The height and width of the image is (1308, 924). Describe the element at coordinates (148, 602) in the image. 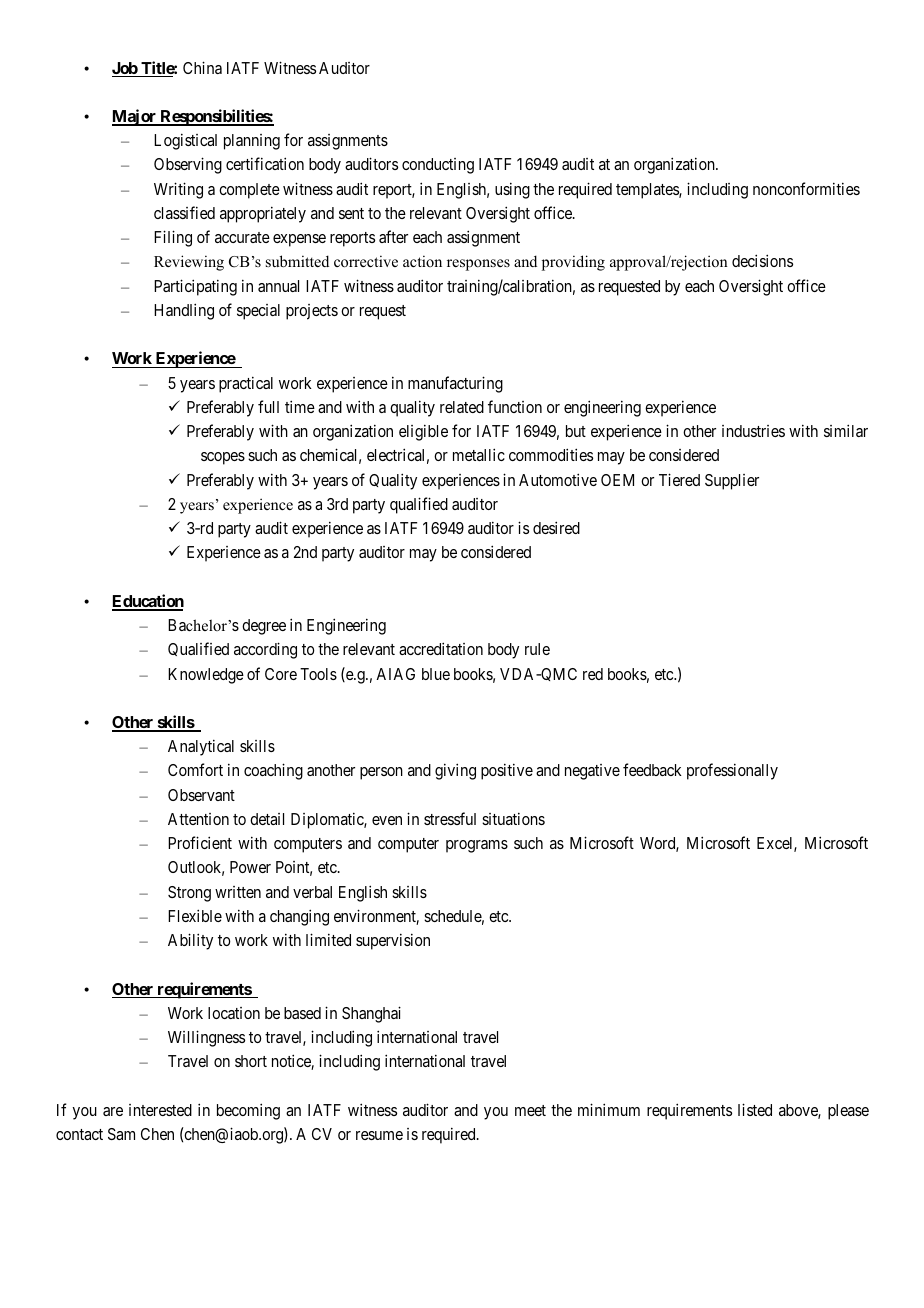

I see `Education` at that location.
